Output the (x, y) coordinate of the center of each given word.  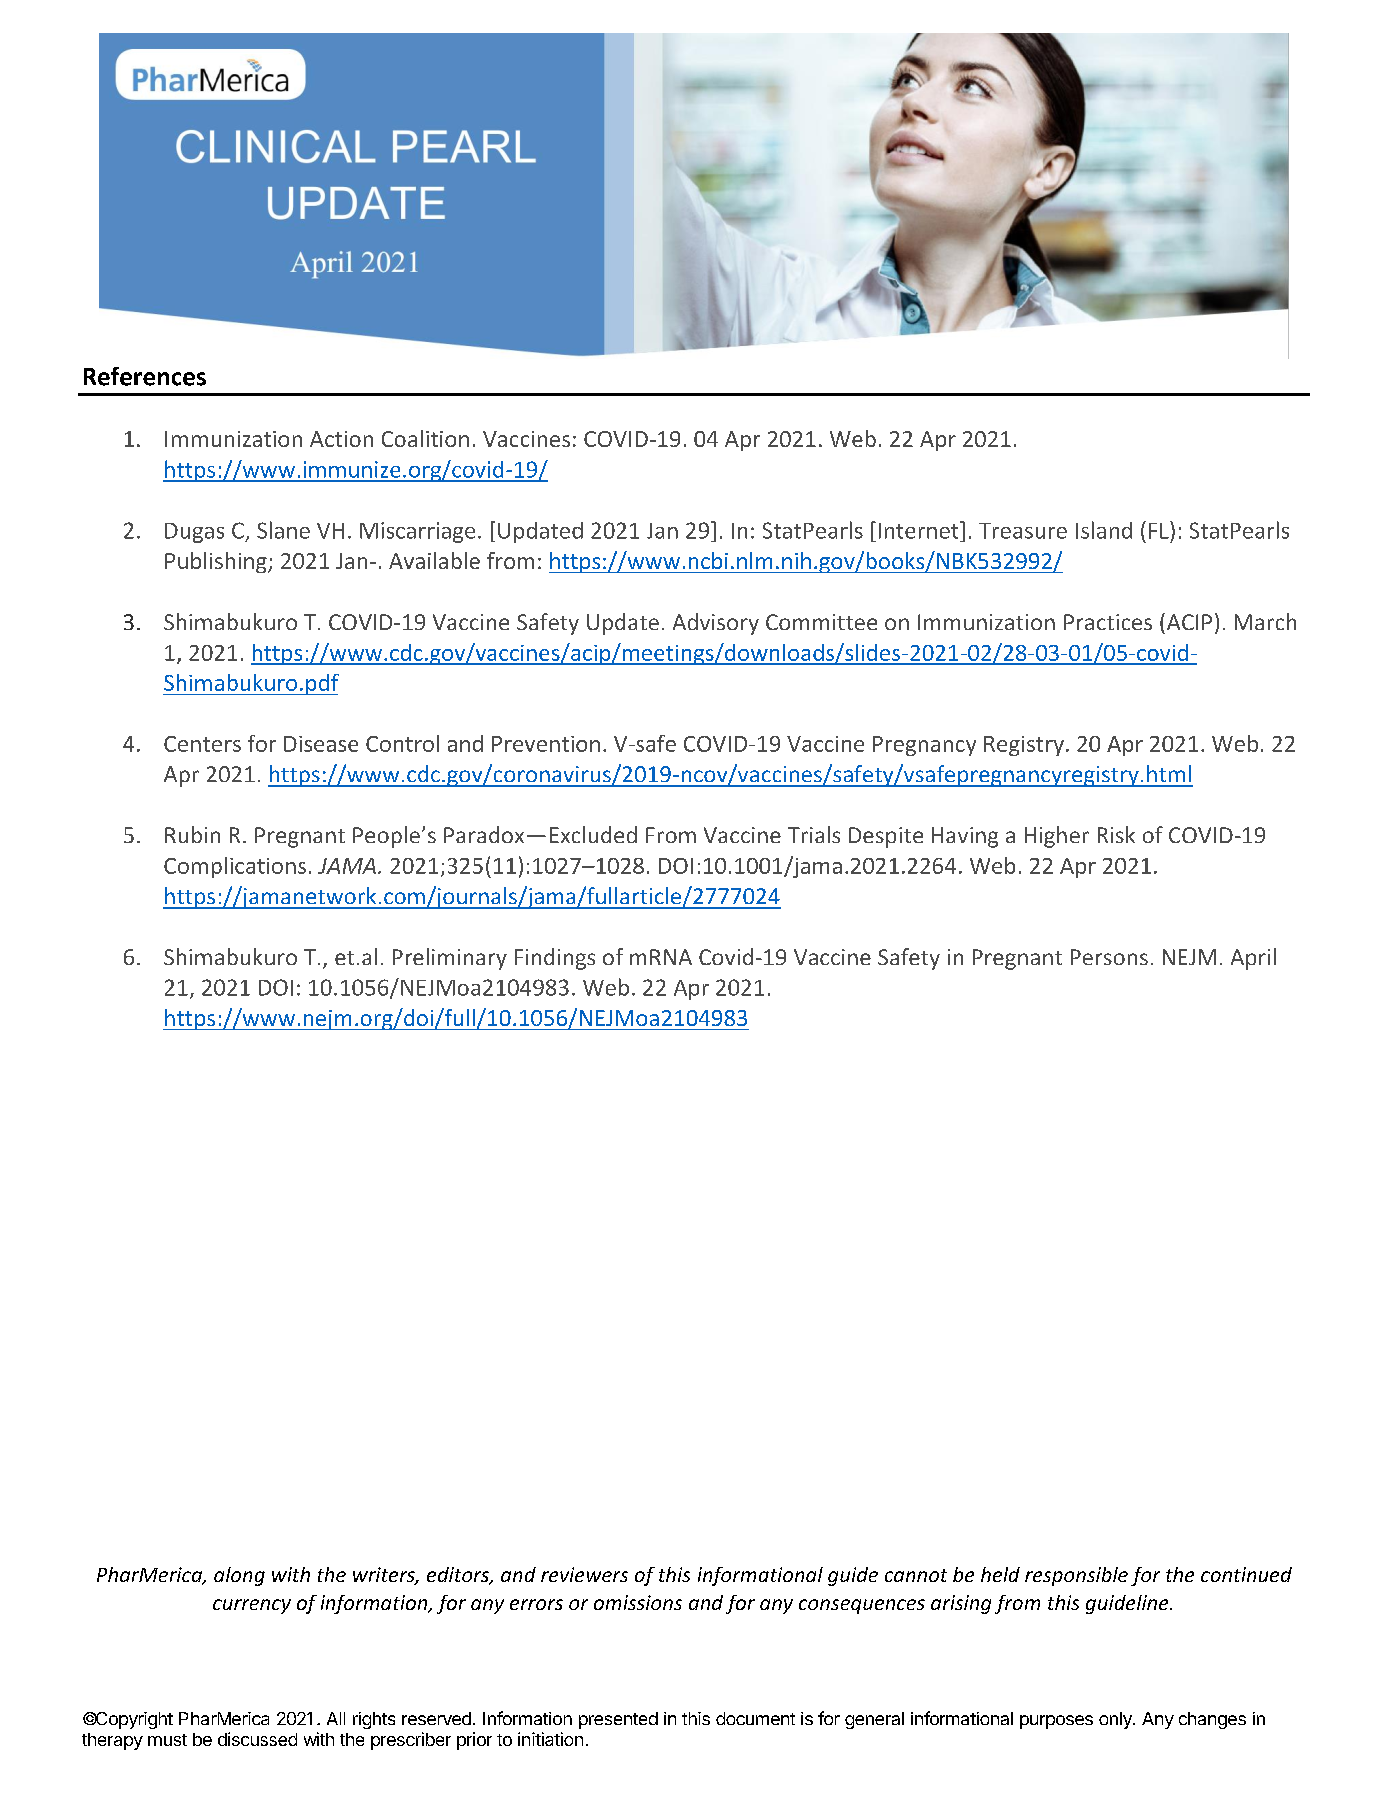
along (239, 1576)
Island (1104, 530)
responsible (1076, 1576)
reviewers (584, 1574)
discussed (257, 1739)
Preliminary (450, 959)
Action (341, 439)
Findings (555, 959)
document (755, 1718)
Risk (1116, 834)
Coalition (425, 438)
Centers (202, 744)
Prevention (546, 744)
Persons (1109, 957)
